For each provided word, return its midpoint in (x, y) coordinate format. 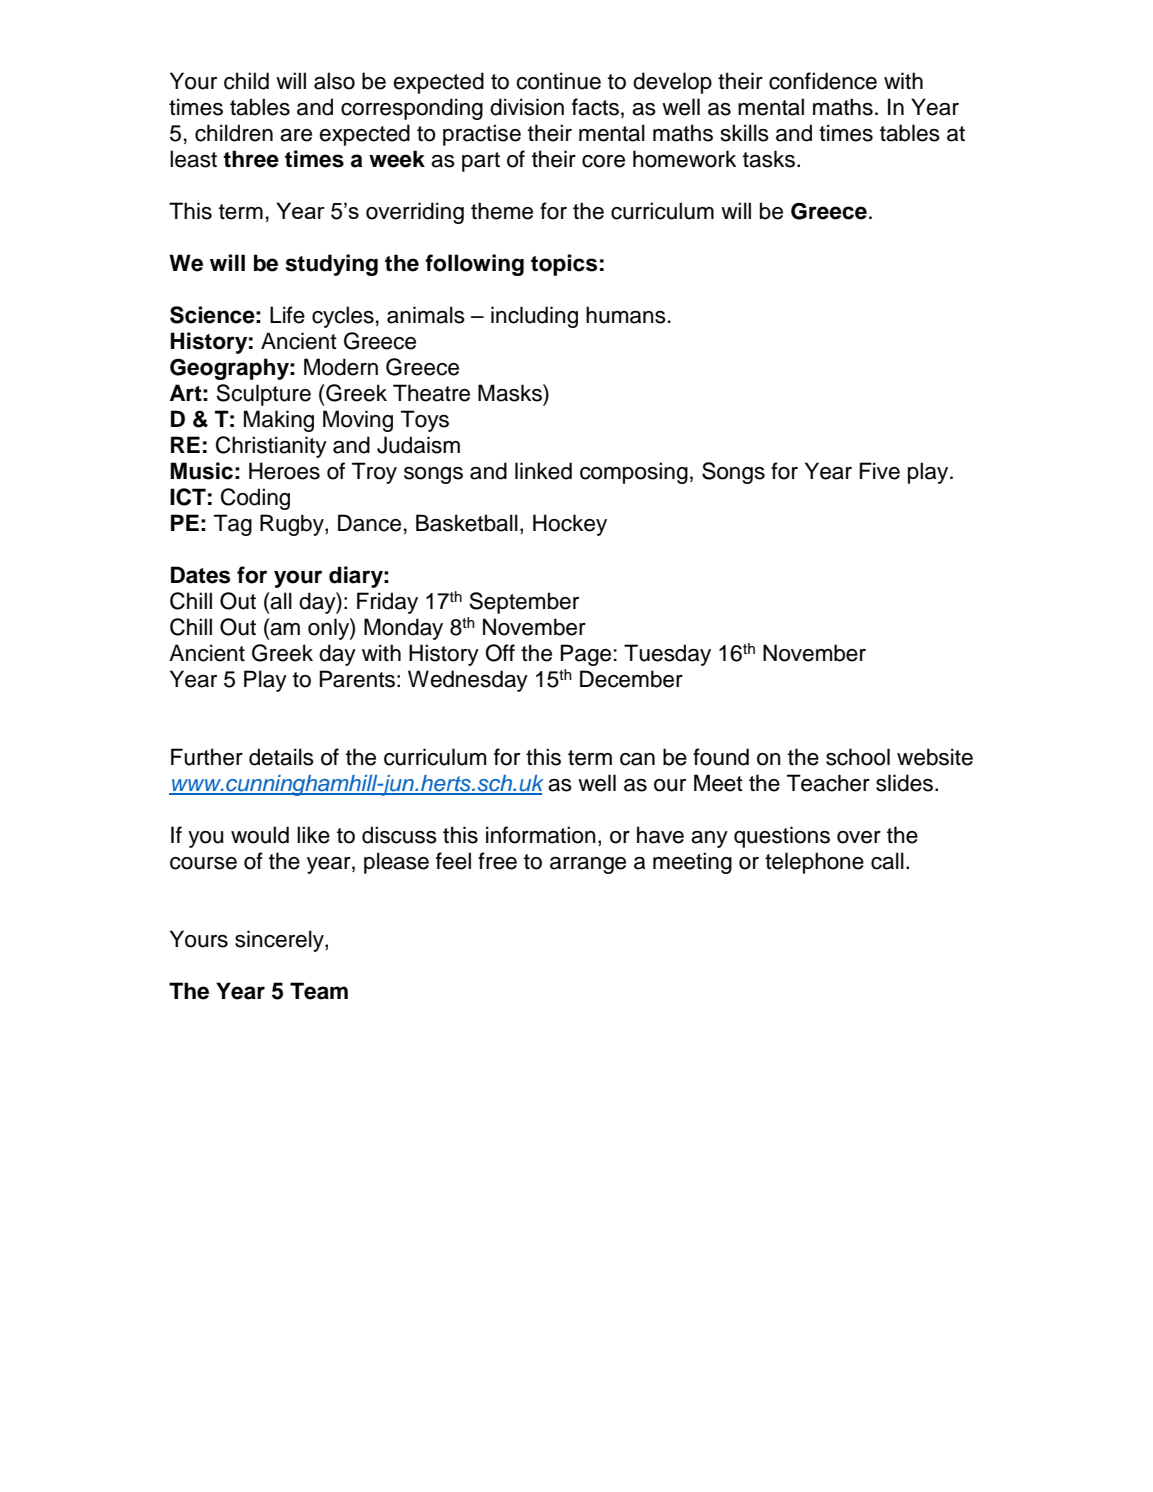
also (334, 81)
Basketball (467, 523)
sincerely (280, 941)
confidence (823, 81)
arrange (588, 865)
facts (595, 107)
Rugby (293, 525)
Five (880, 471)
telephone (814, 863)
